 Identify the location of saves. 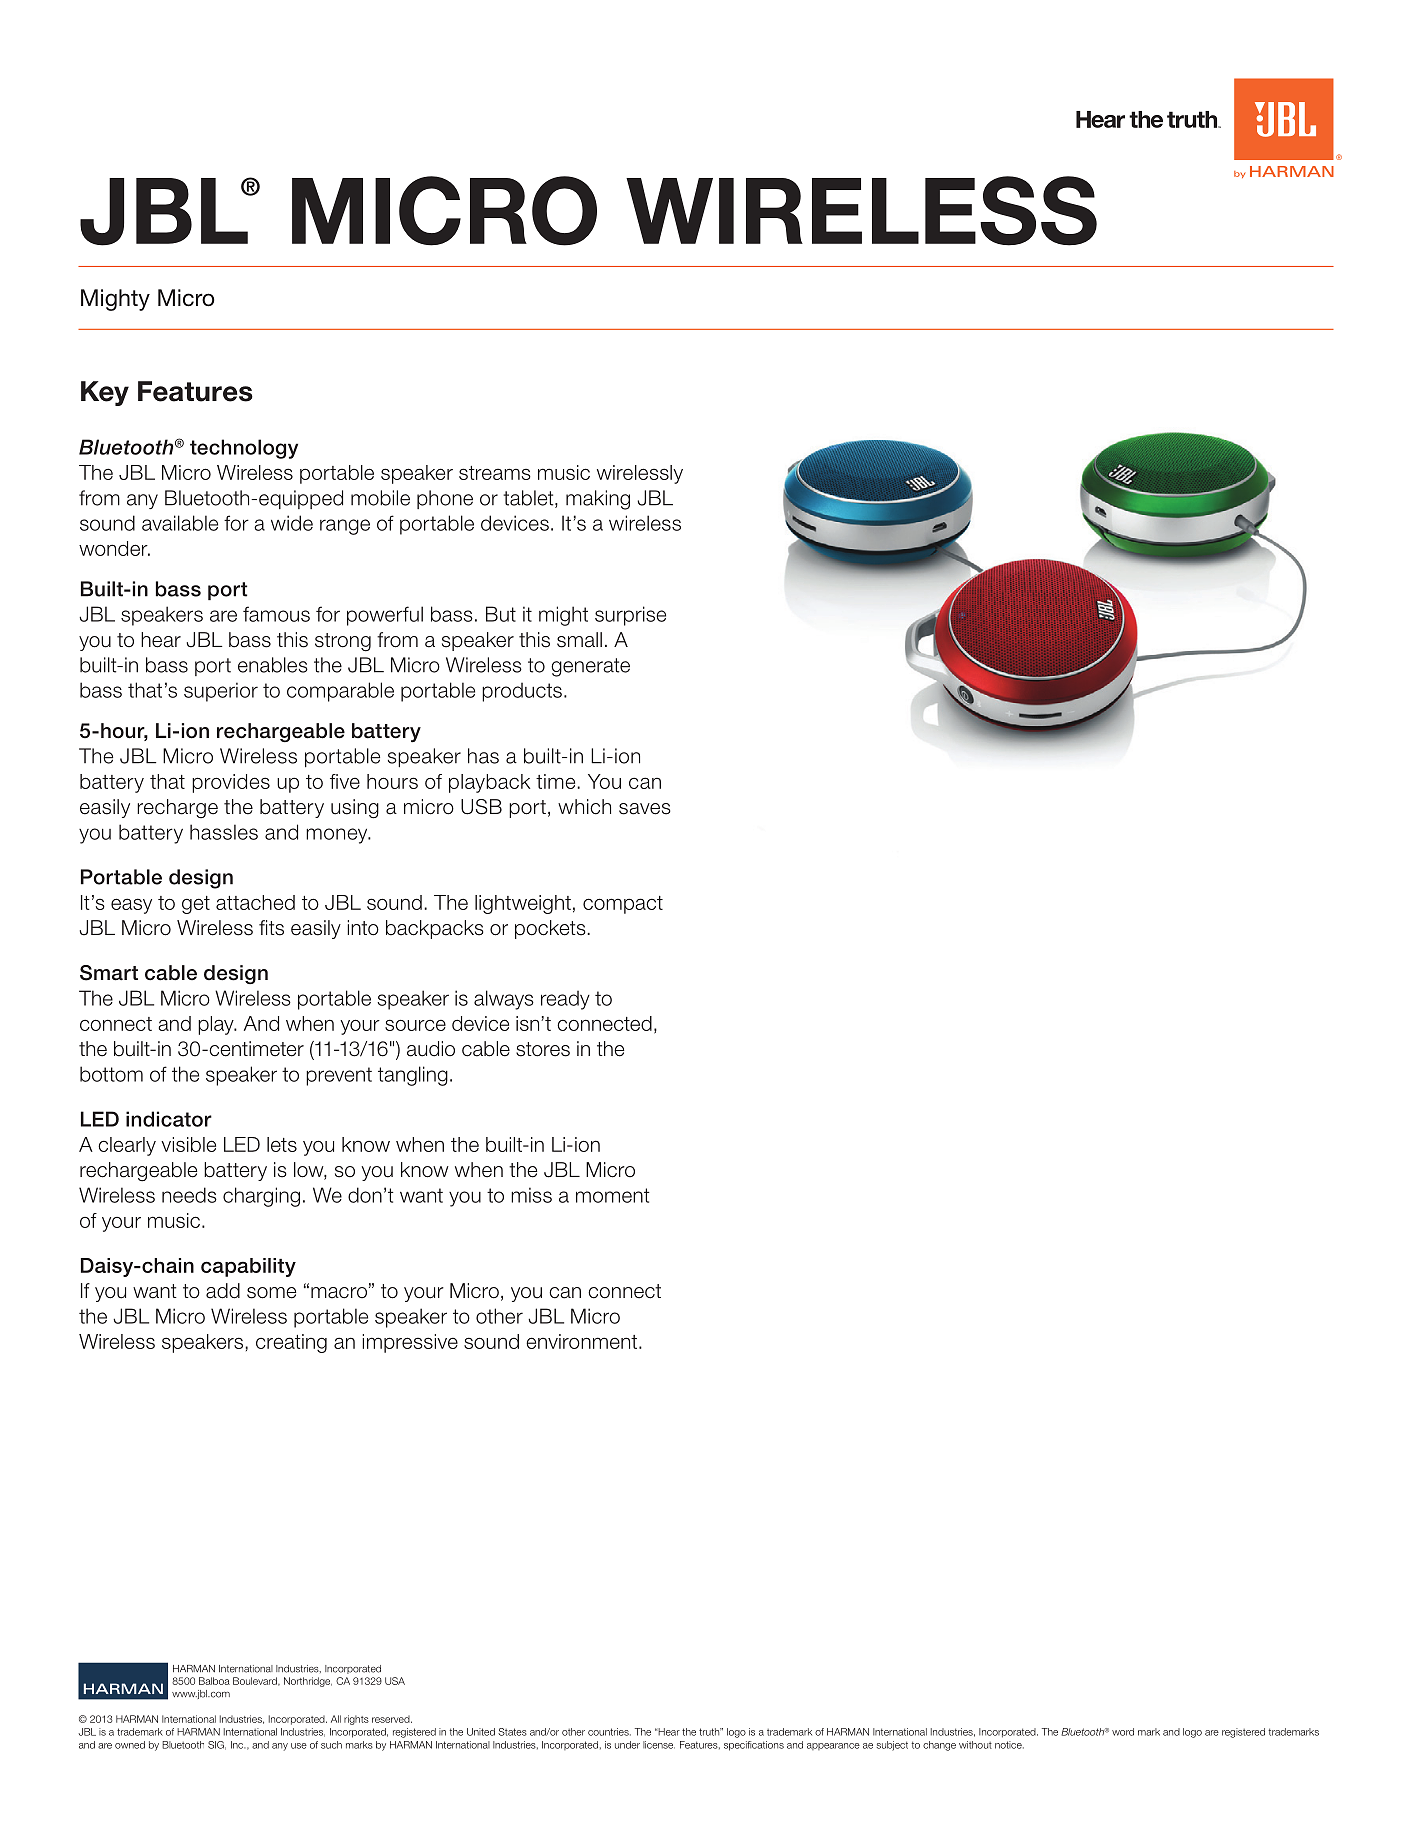
(645, 809).
